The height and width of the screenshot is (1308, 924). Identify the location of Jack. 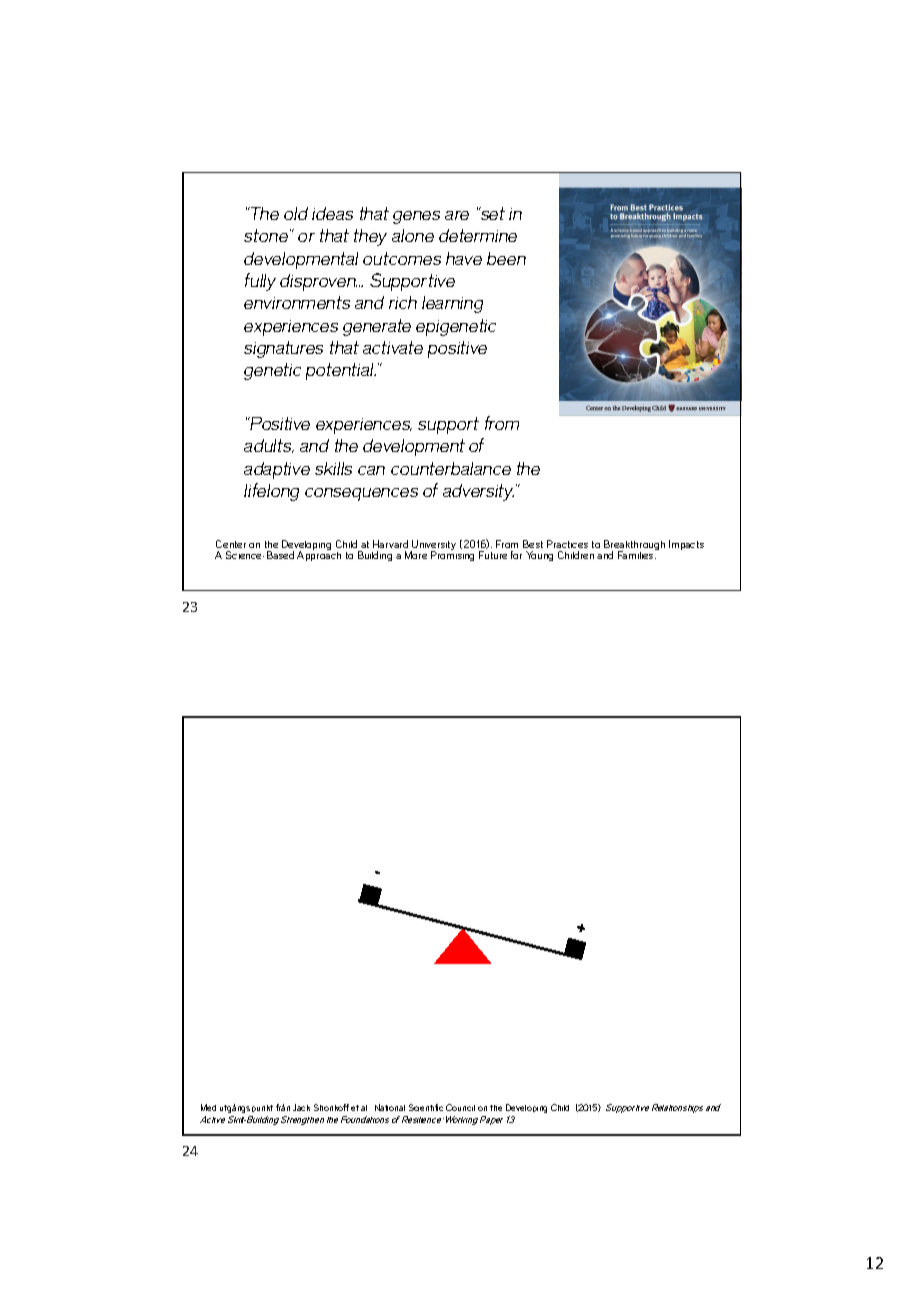
(301, 1107).
